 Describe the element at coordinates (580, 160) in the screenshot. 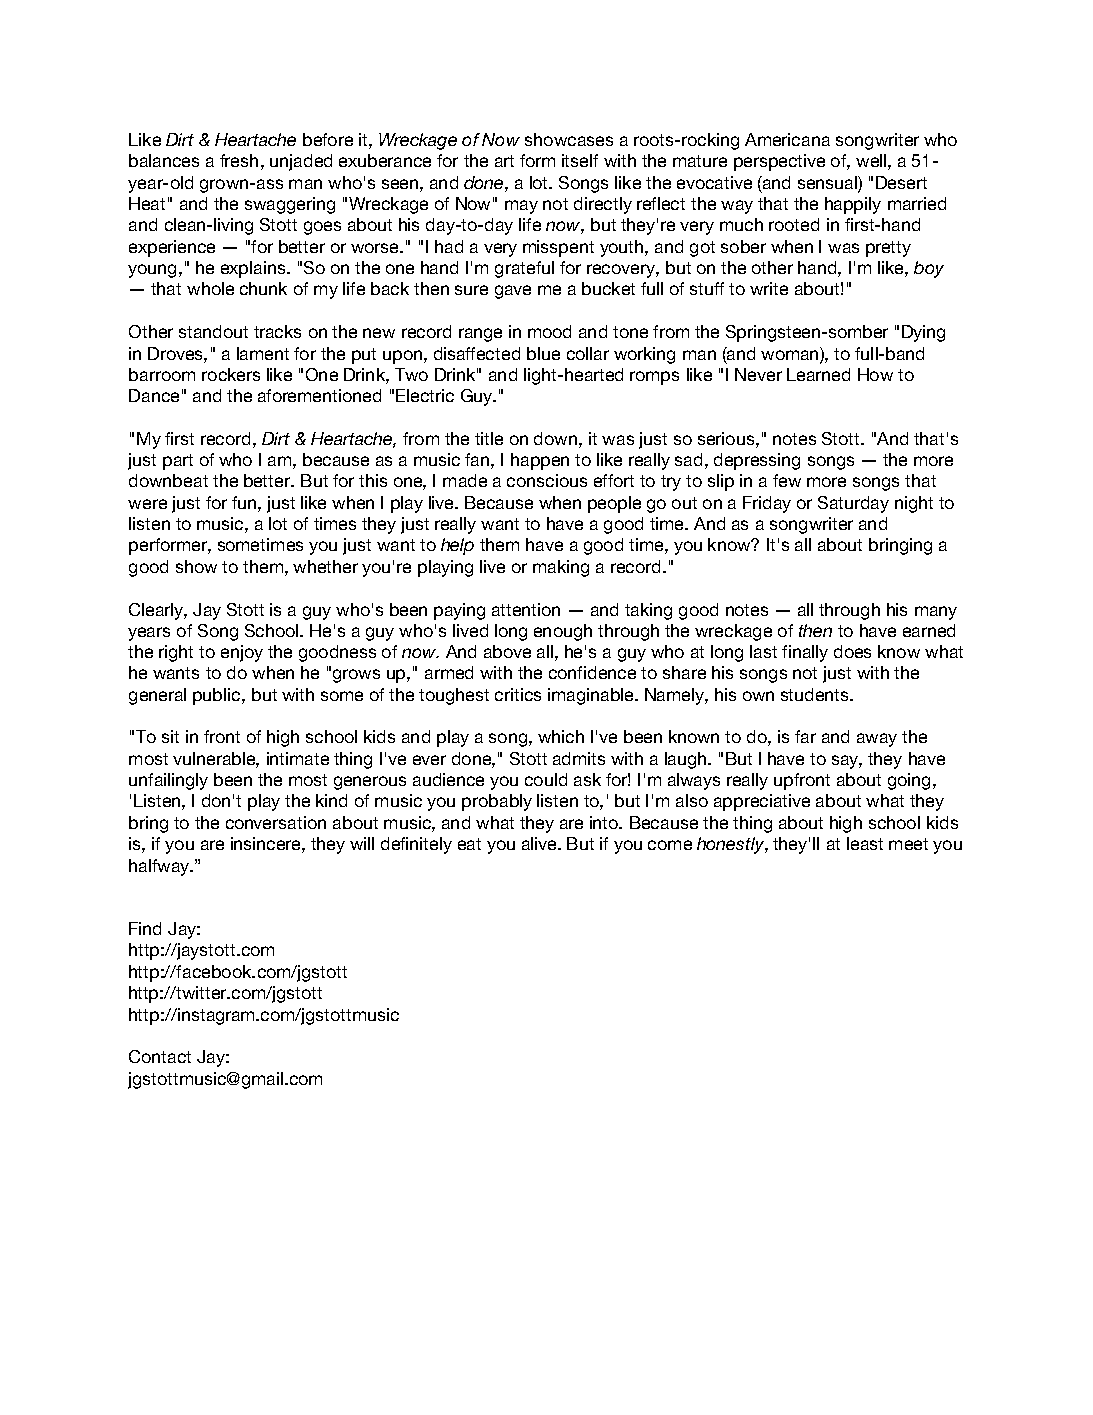

I see `itself` at that location.
